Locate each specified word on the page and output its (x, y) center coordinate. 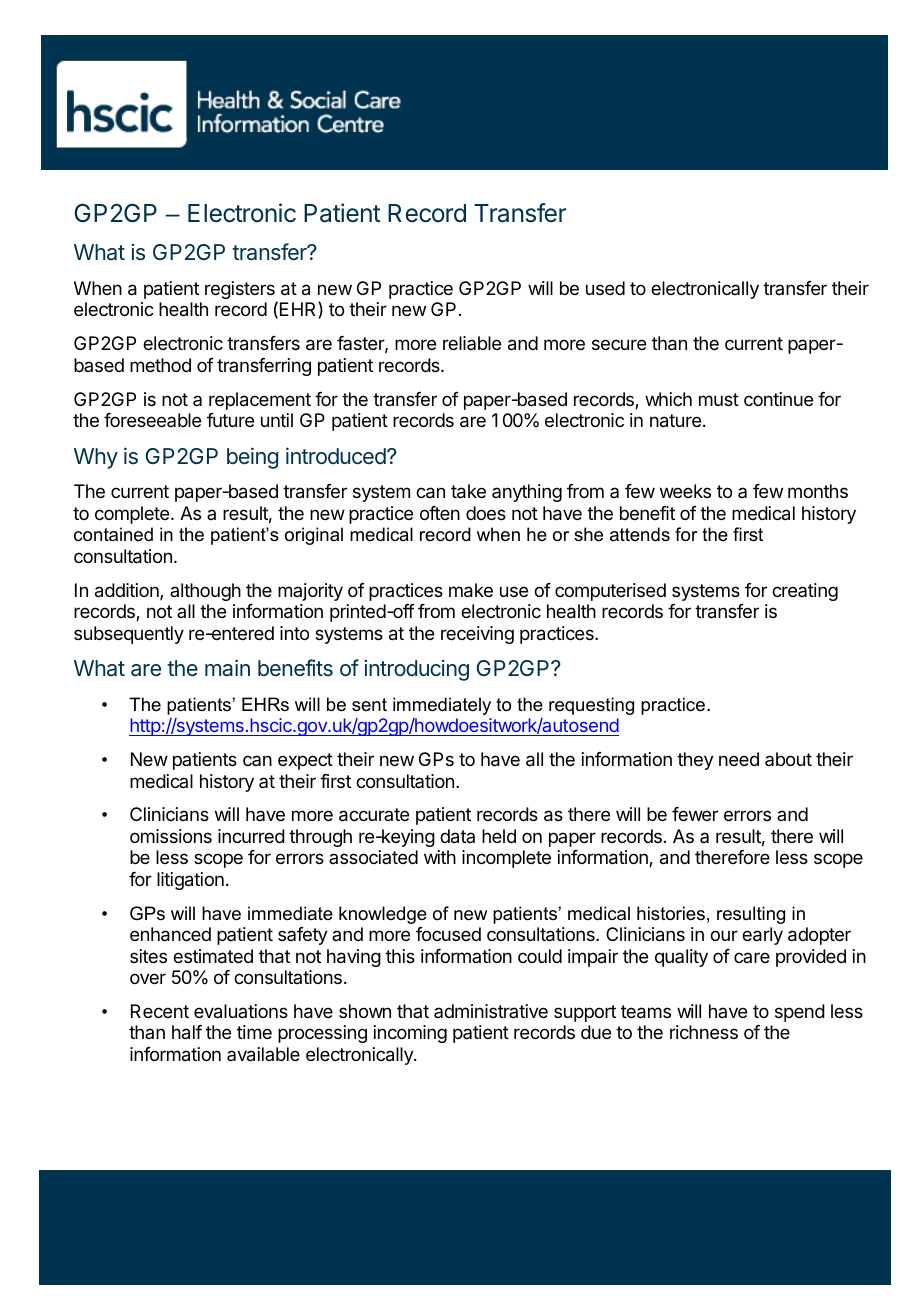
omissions (171, 836)
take (468, 491)
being (252, 458)
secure (619, 344)
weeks (685, 491)
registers (241, 291)
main (227, 668)
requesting (591, 706)
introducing (416, 670)
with (440, 857)
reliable (472, 343)
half (187, 1032)
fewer (695, 814)
